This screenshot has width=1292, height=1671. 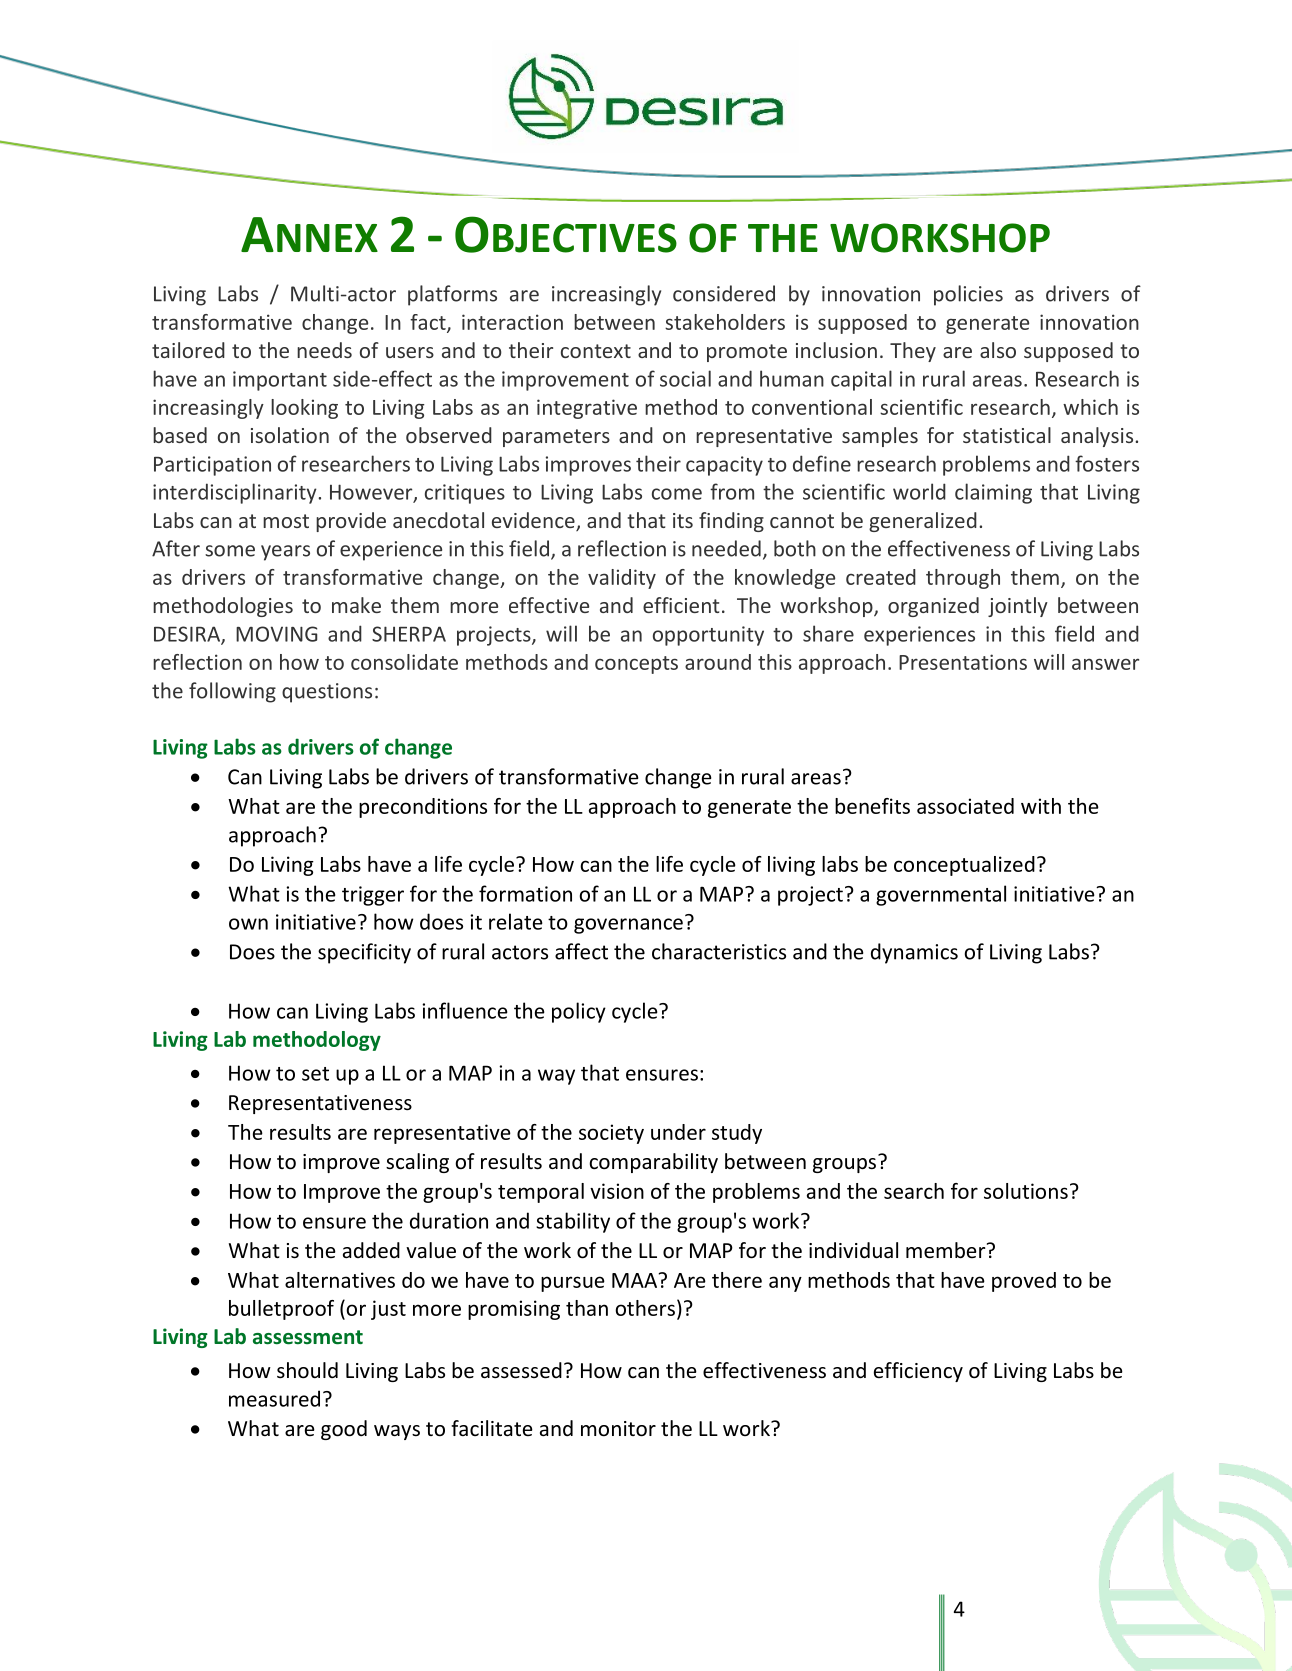 I want to click on trigger, so click(x=373, y=896).
